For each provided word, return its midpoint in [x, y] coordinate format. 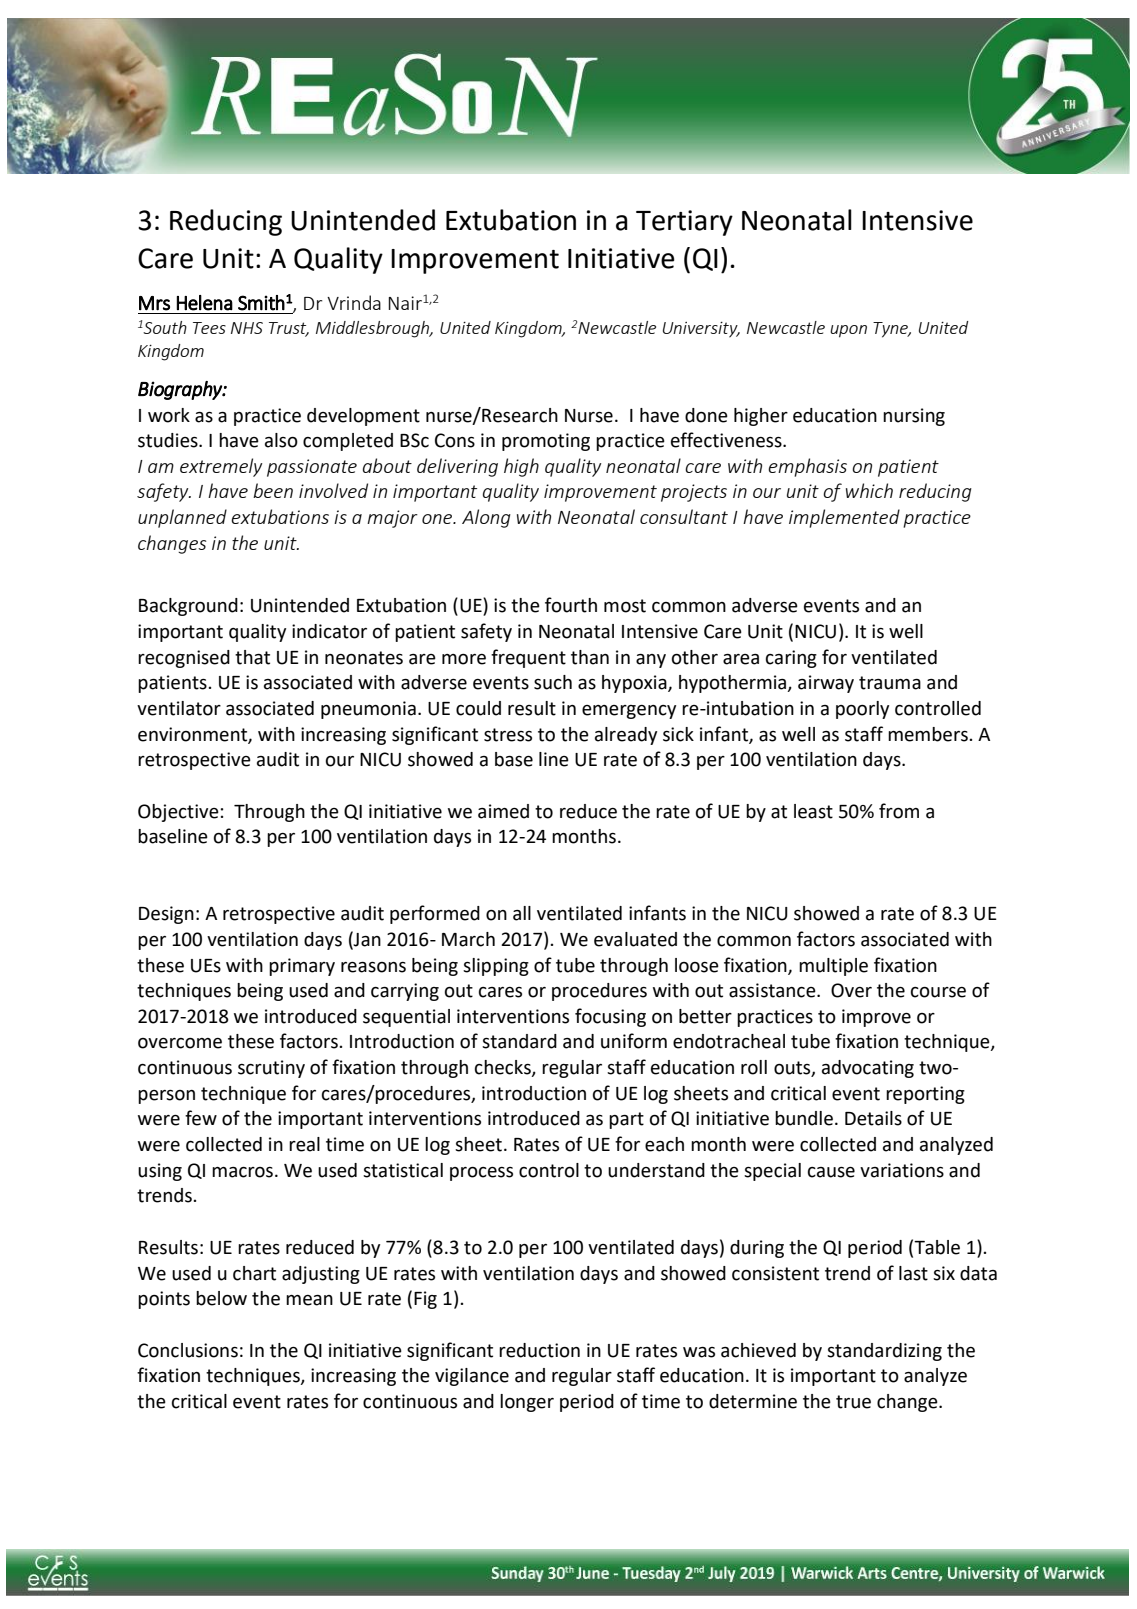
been [273, 490]
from [899, 811]
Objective [178, 813]
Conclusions [188, 1350]
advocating [868, 1069]
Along [486, 518]
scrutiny [271, 1069]
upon [848, 331]
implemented [844, 518]
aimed [503, 811]
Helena [204, 303]
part [626, 1120]
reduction [539, 1350]
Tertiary [684, 223]
